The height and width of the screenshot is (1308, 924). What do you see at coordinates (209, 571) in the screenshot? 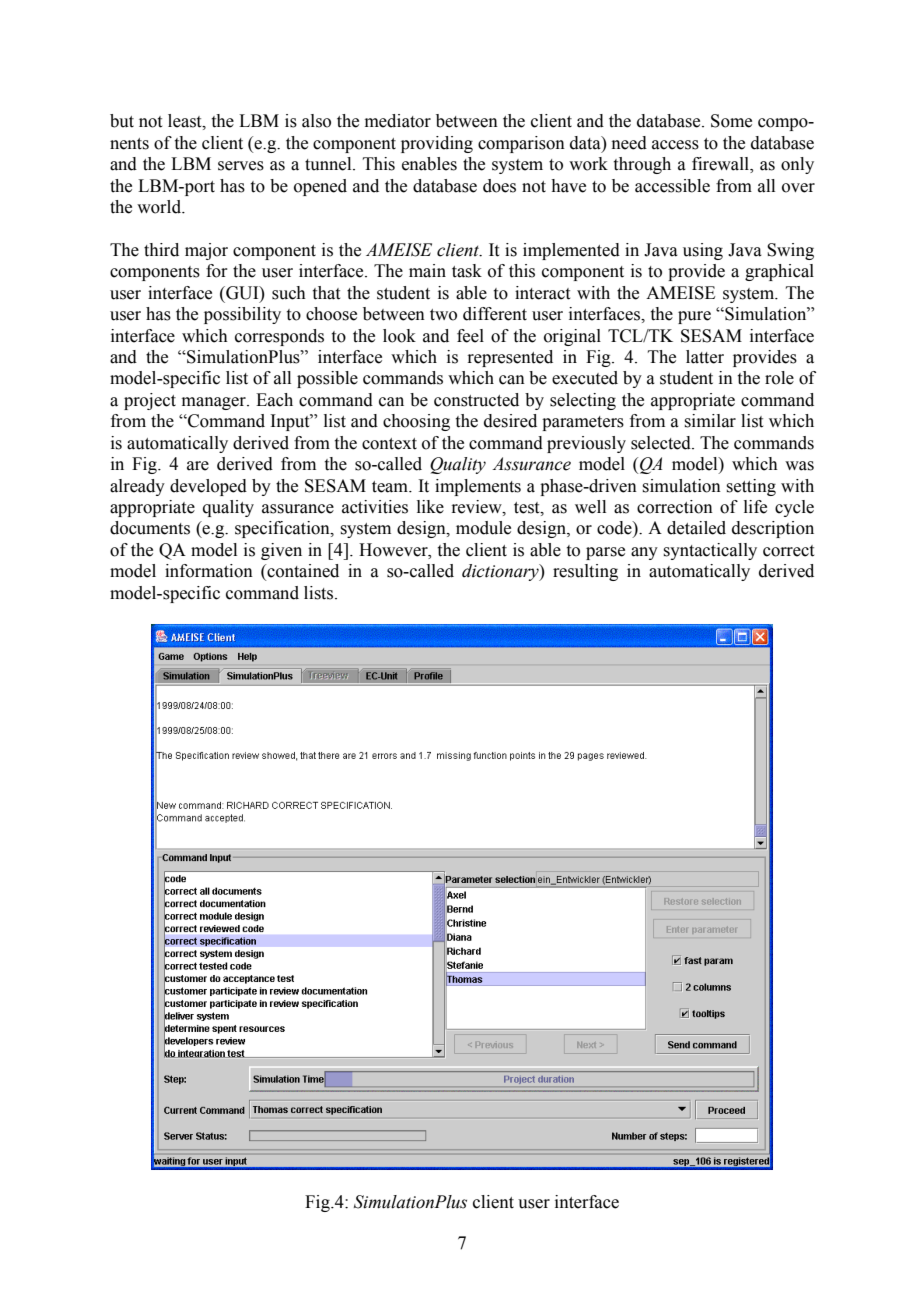
I see `information` at bounding box center [209, 571].
